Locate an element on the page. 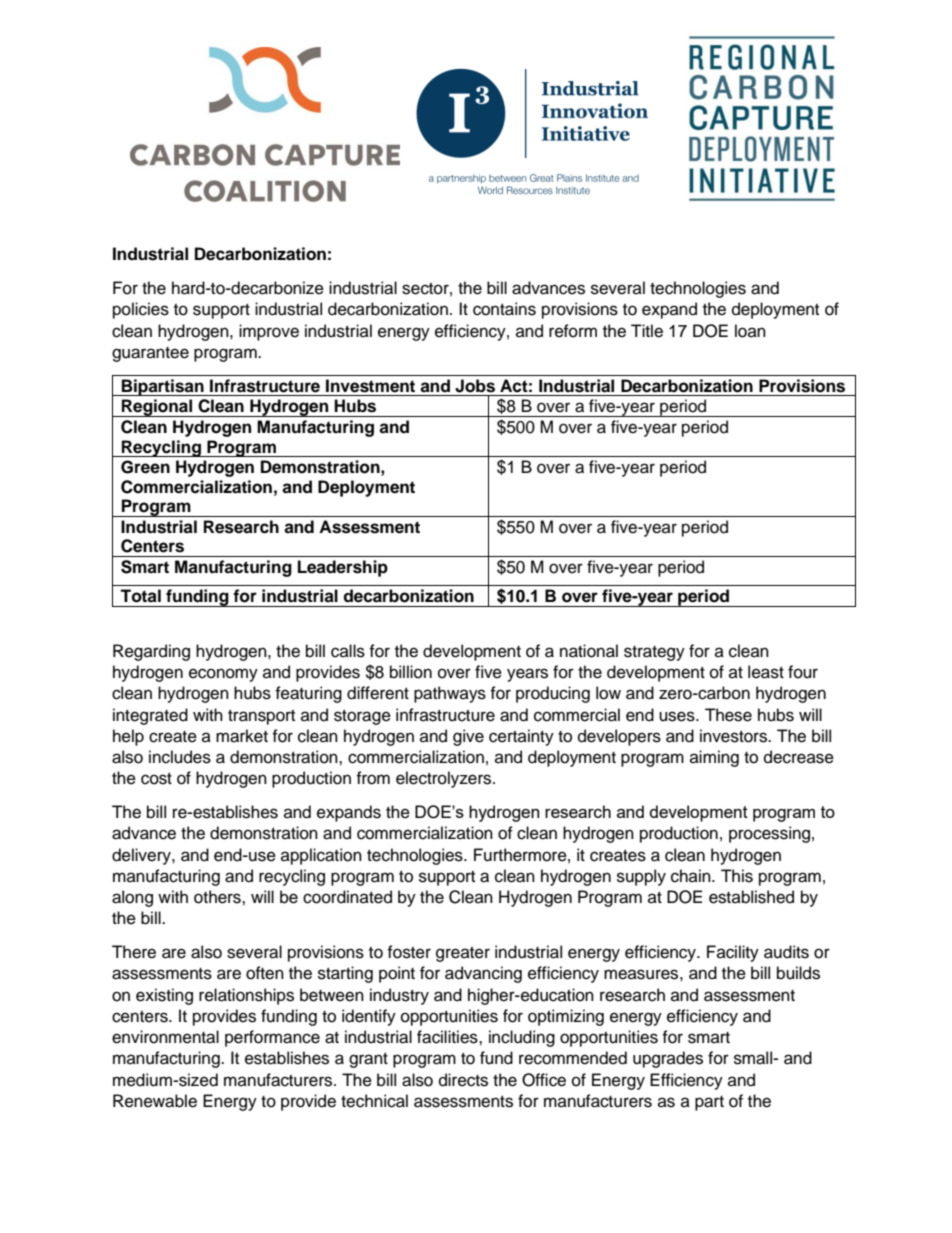 This document has height=1233, width=952. Total is located at coordinates (140, 596).
